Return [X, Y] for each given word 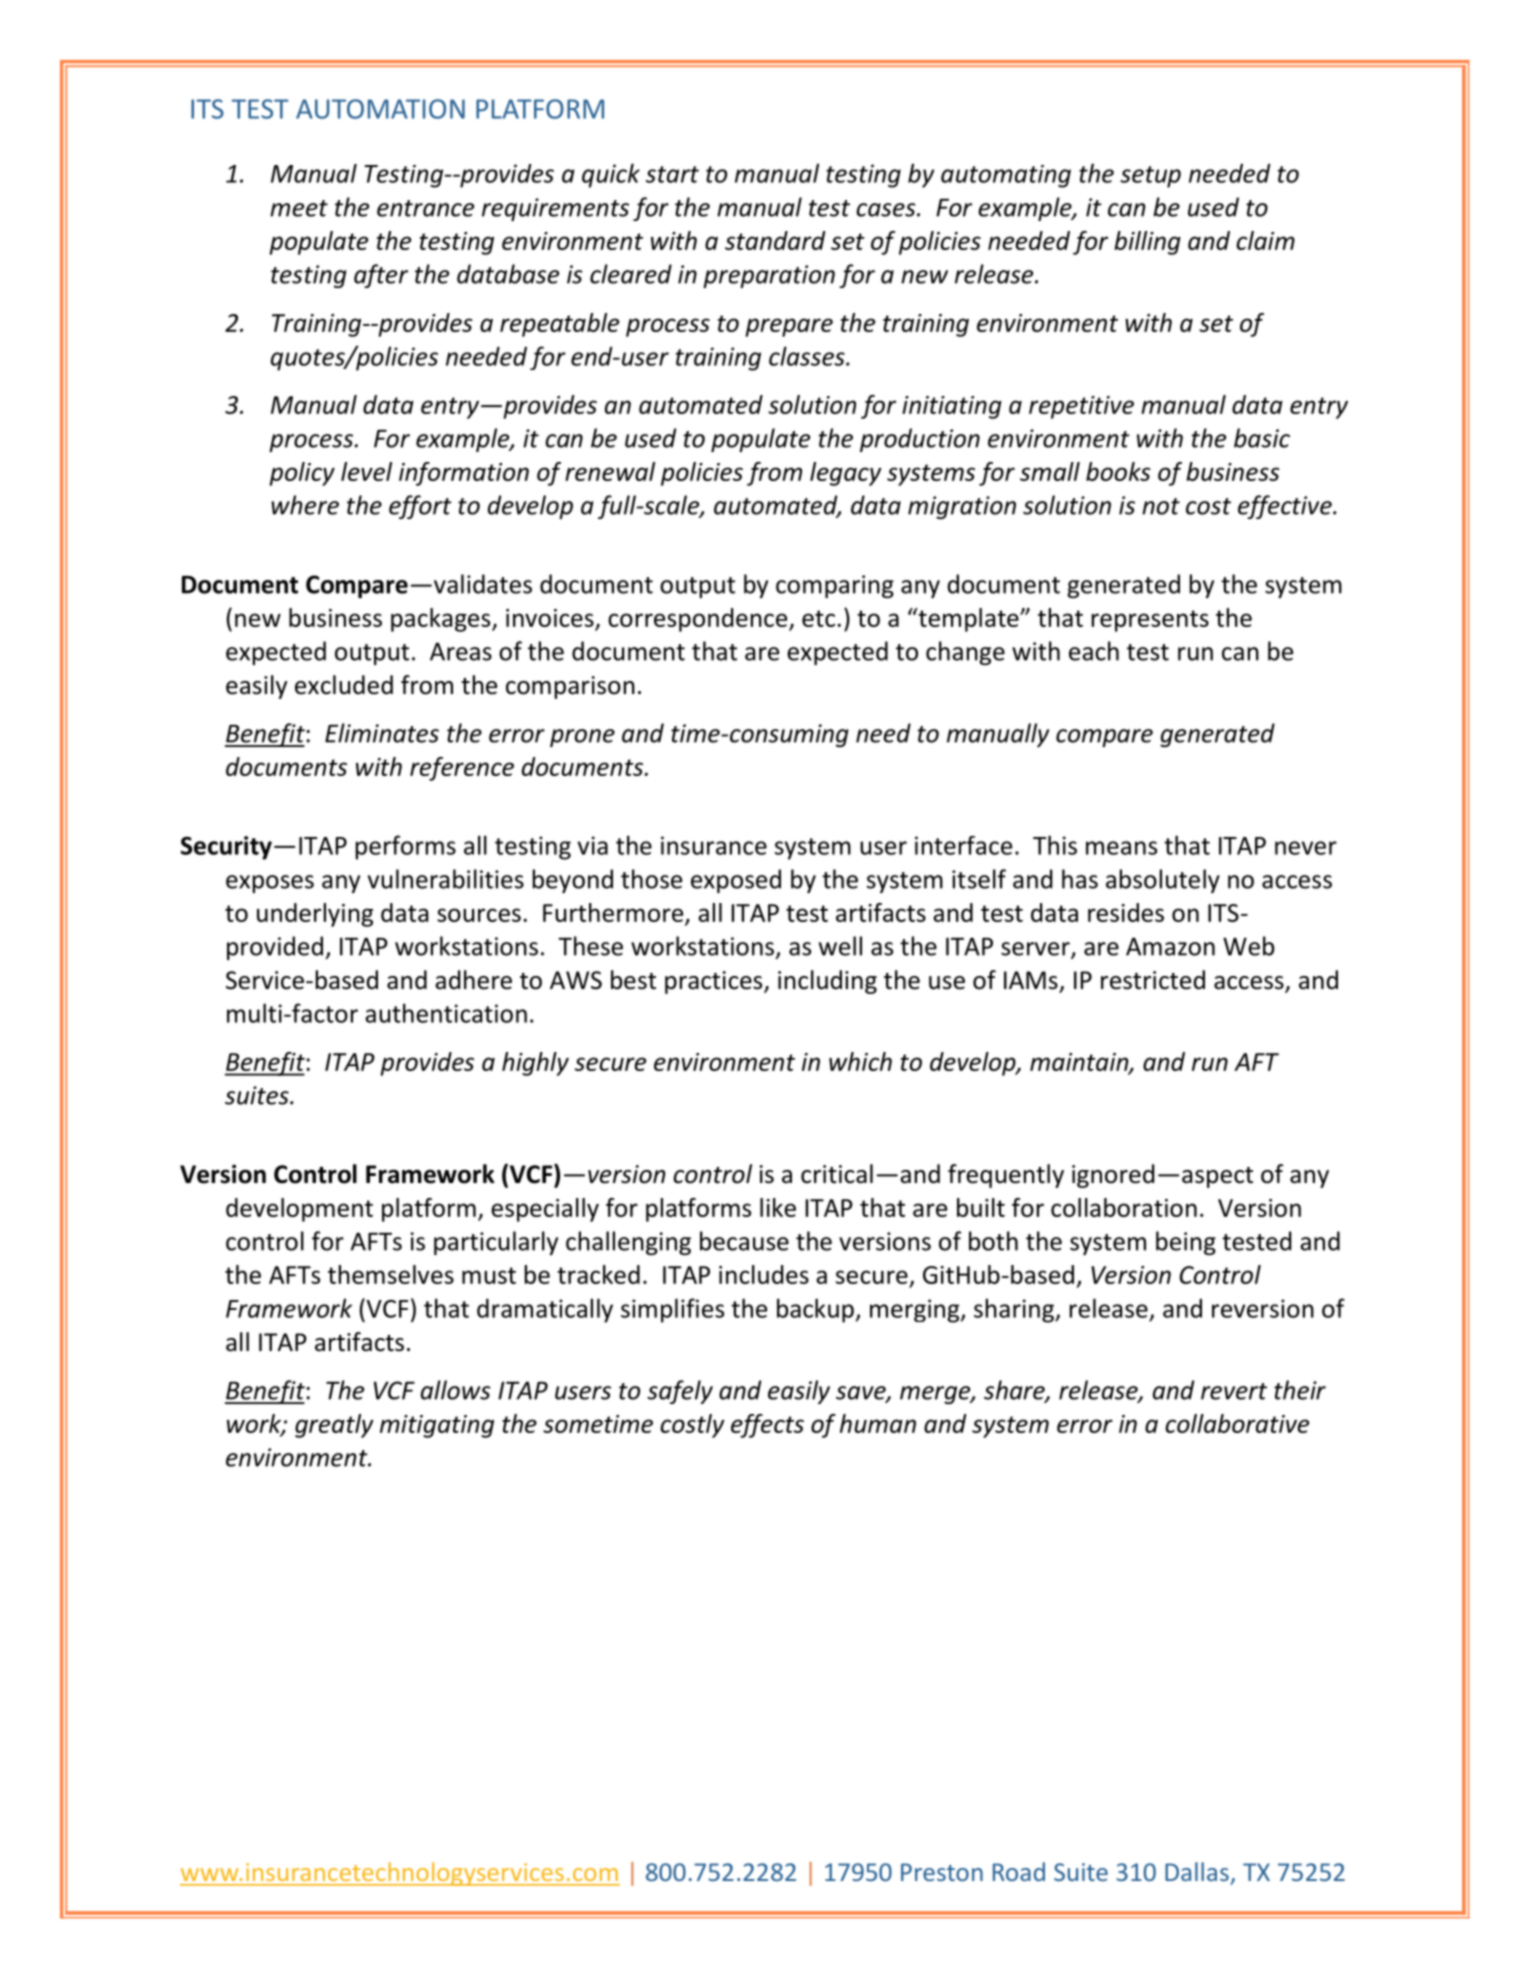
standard [775, 240]
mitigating [437, 1426]
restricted [1153, 980]
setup [1150, 177]
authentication [446, 1013]
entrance [425, 208]
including [827, 982]
